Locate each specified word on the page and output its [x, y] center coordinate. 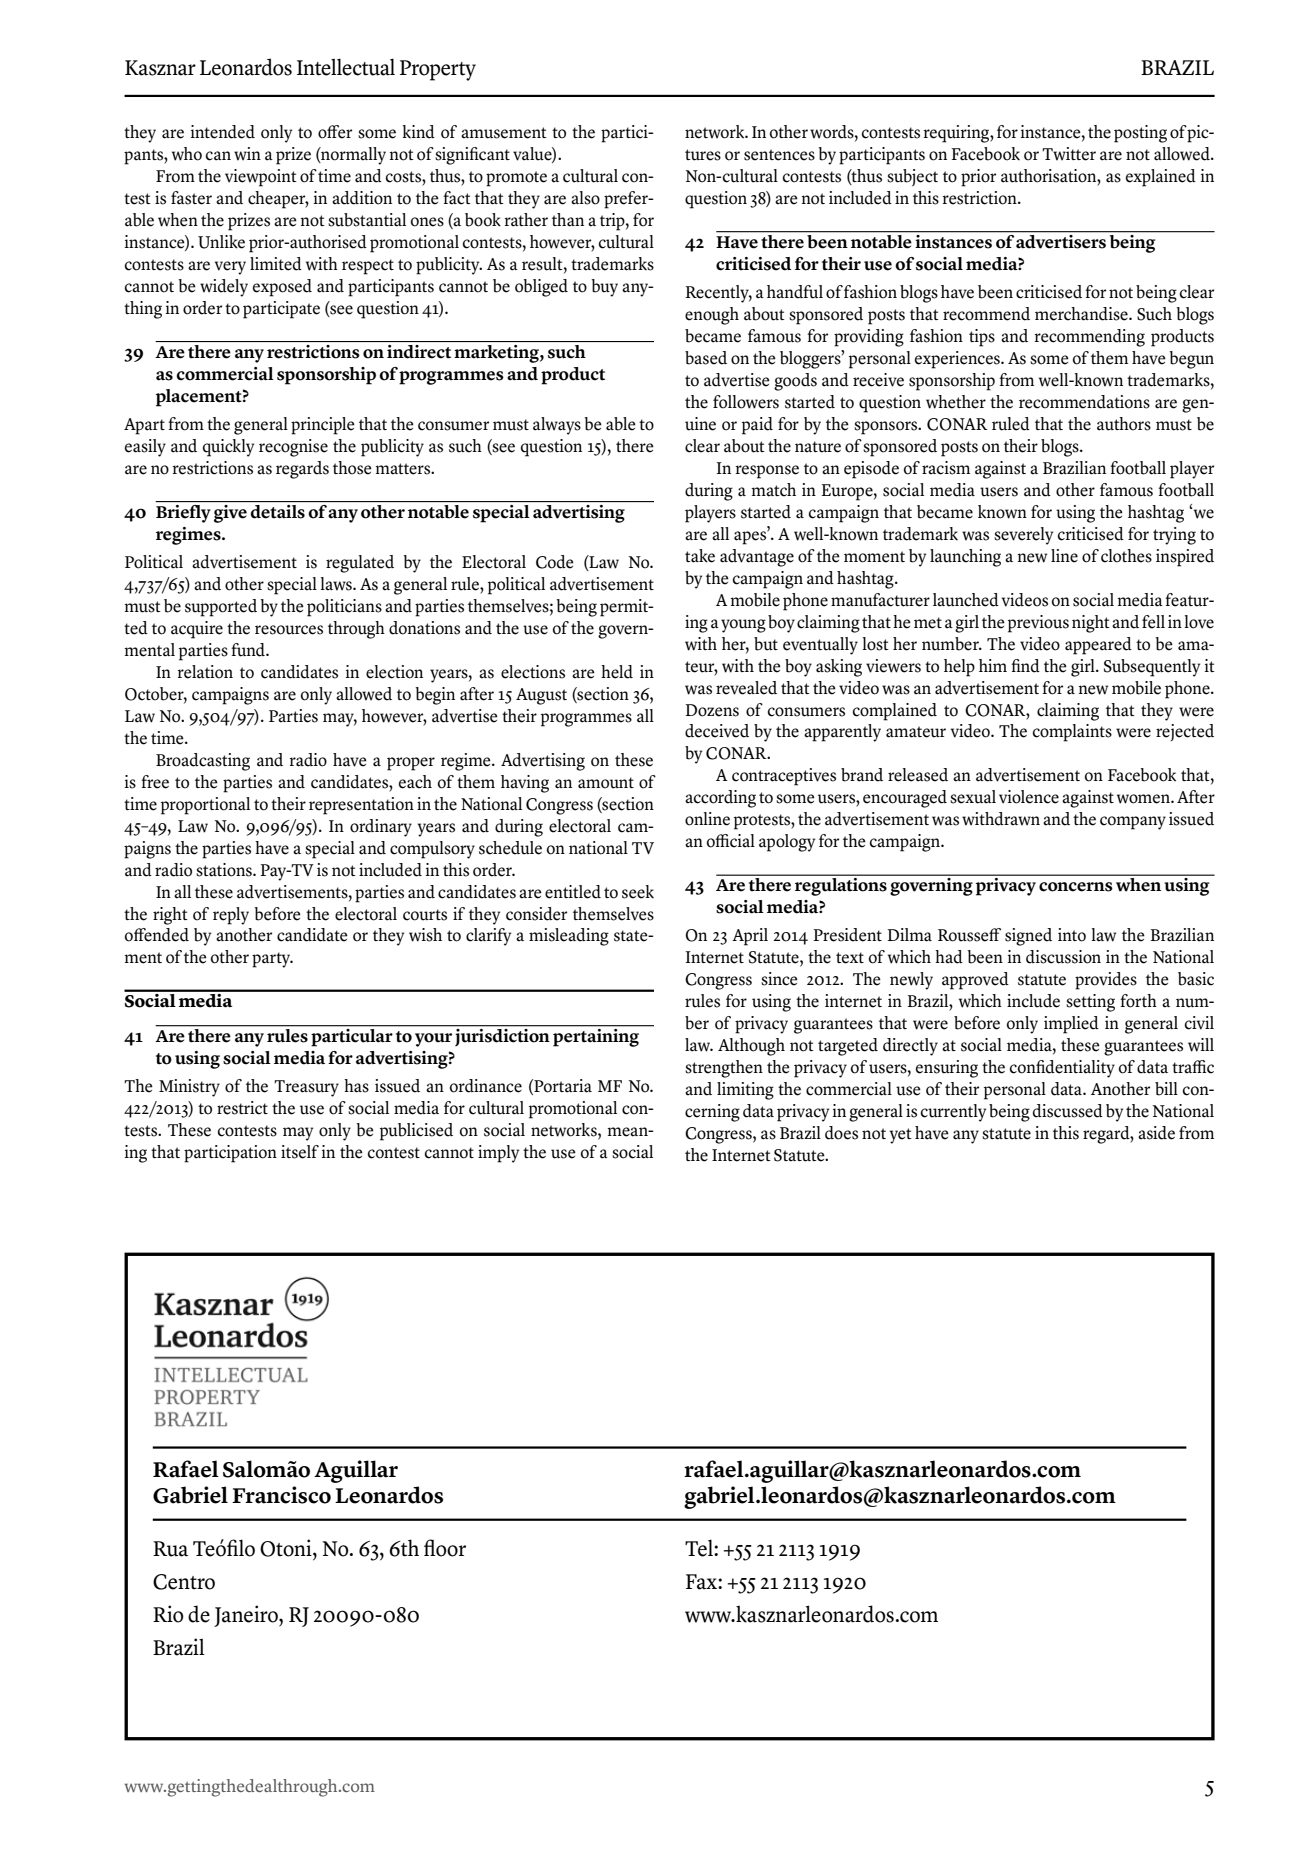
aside [1156, 1133]
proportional [205, 806]
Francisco [281, 1495]
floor [445, 1548]
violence [1029, 797]
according [720, 799]
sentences [779, 155]
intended [223, 132]
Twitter [1069, 154]
